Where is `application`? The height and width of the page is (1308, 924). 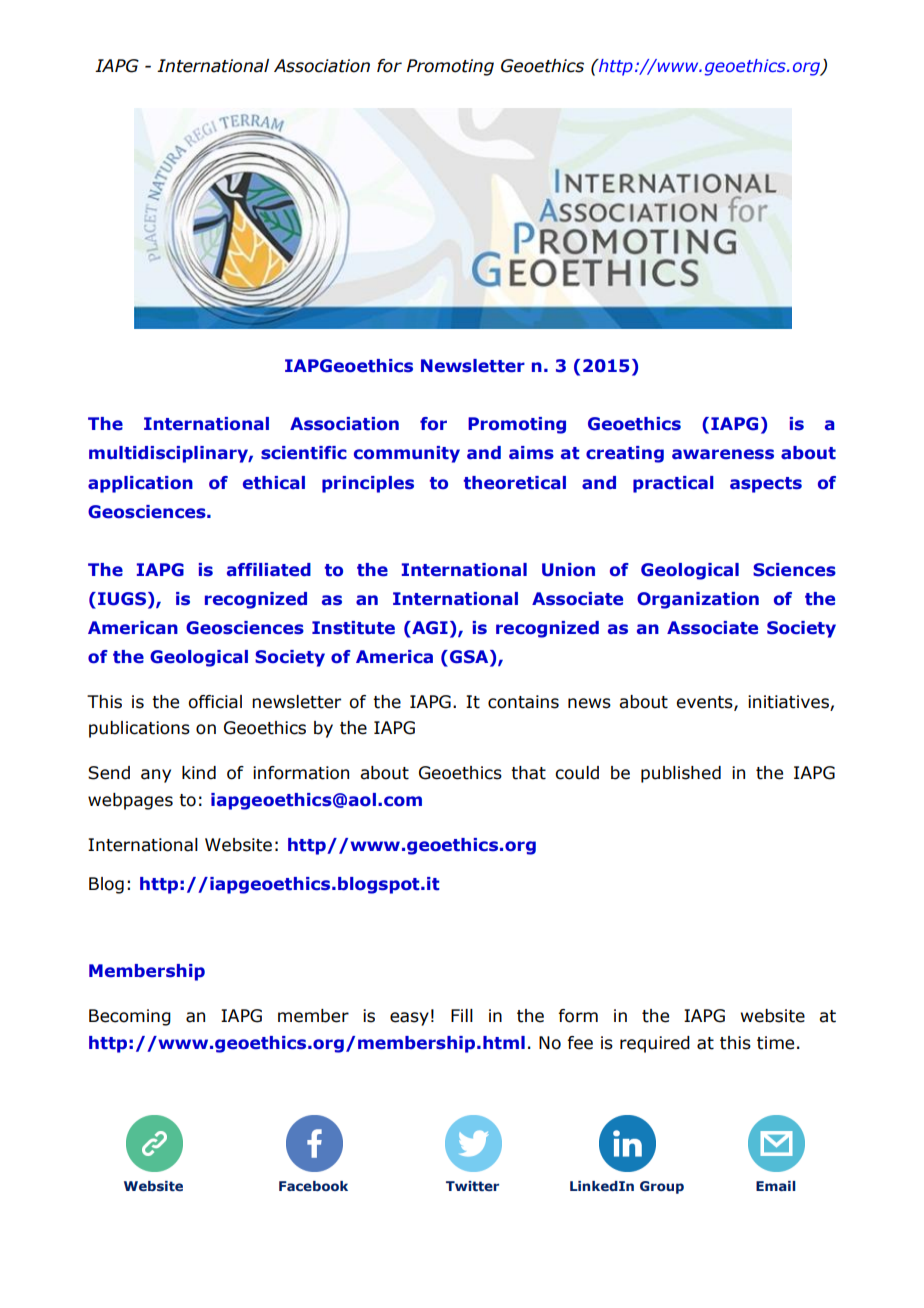
application is located at coordinates (140, 484).
